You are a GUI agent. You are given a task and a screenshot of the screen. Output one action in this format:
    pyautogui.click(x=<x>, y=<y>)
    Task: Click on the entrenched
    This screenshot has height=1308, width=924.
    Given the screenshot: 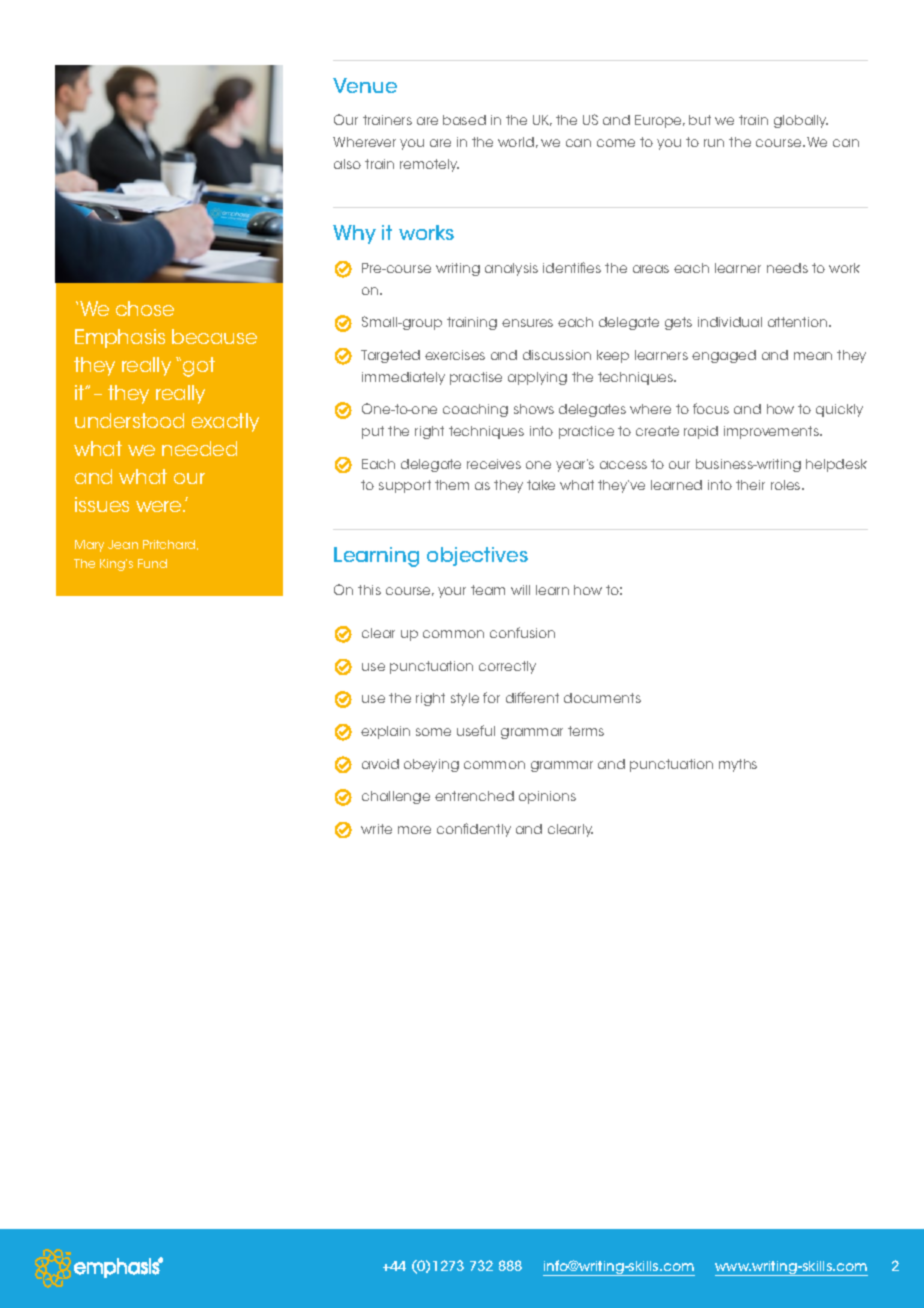 What is the action you would take?
    pyautogui.click(x=474, y=796)
